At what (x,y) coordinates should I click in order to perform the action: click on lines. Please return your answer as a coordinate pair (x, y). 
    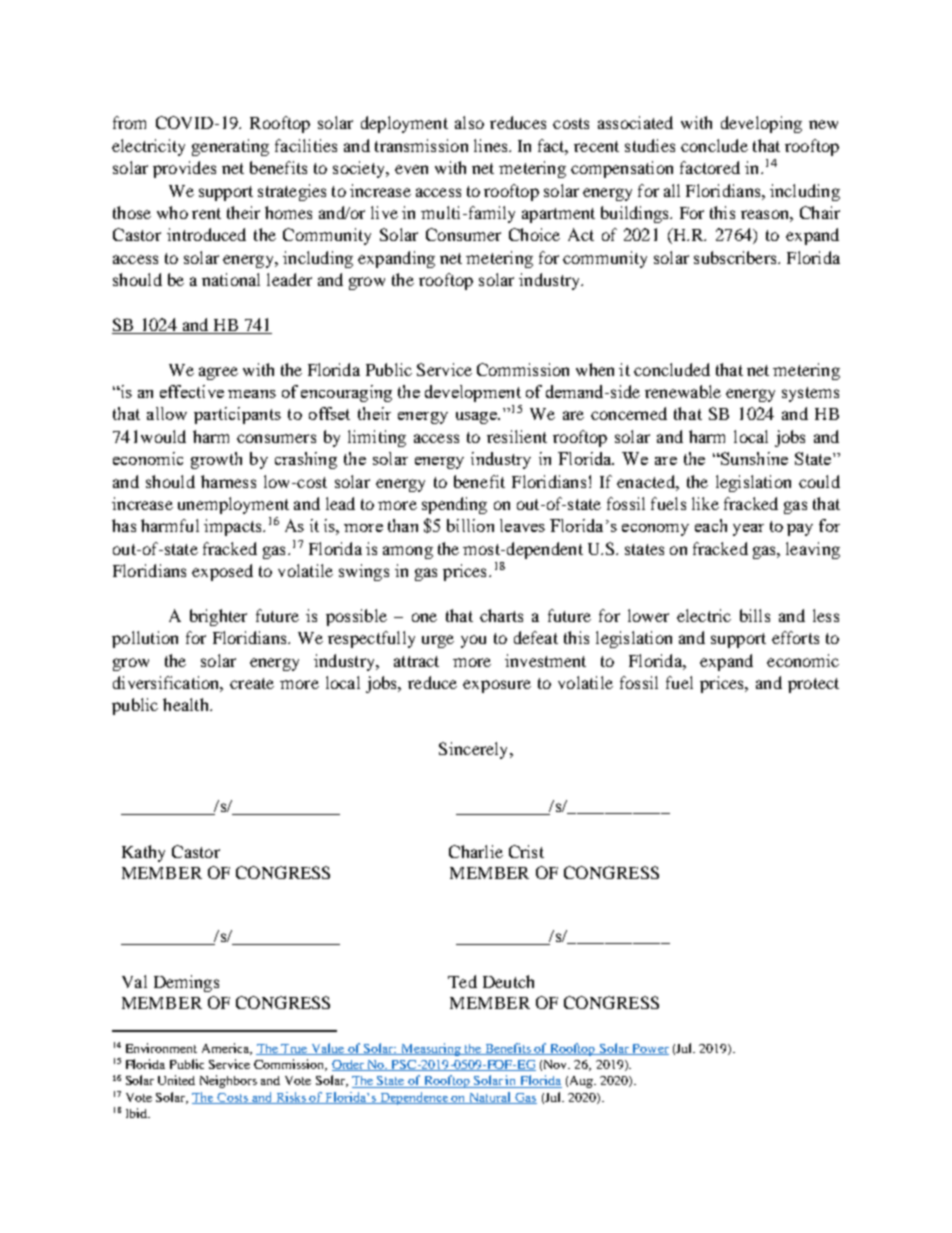
    Looking at the image, I should click on (492, 145).
